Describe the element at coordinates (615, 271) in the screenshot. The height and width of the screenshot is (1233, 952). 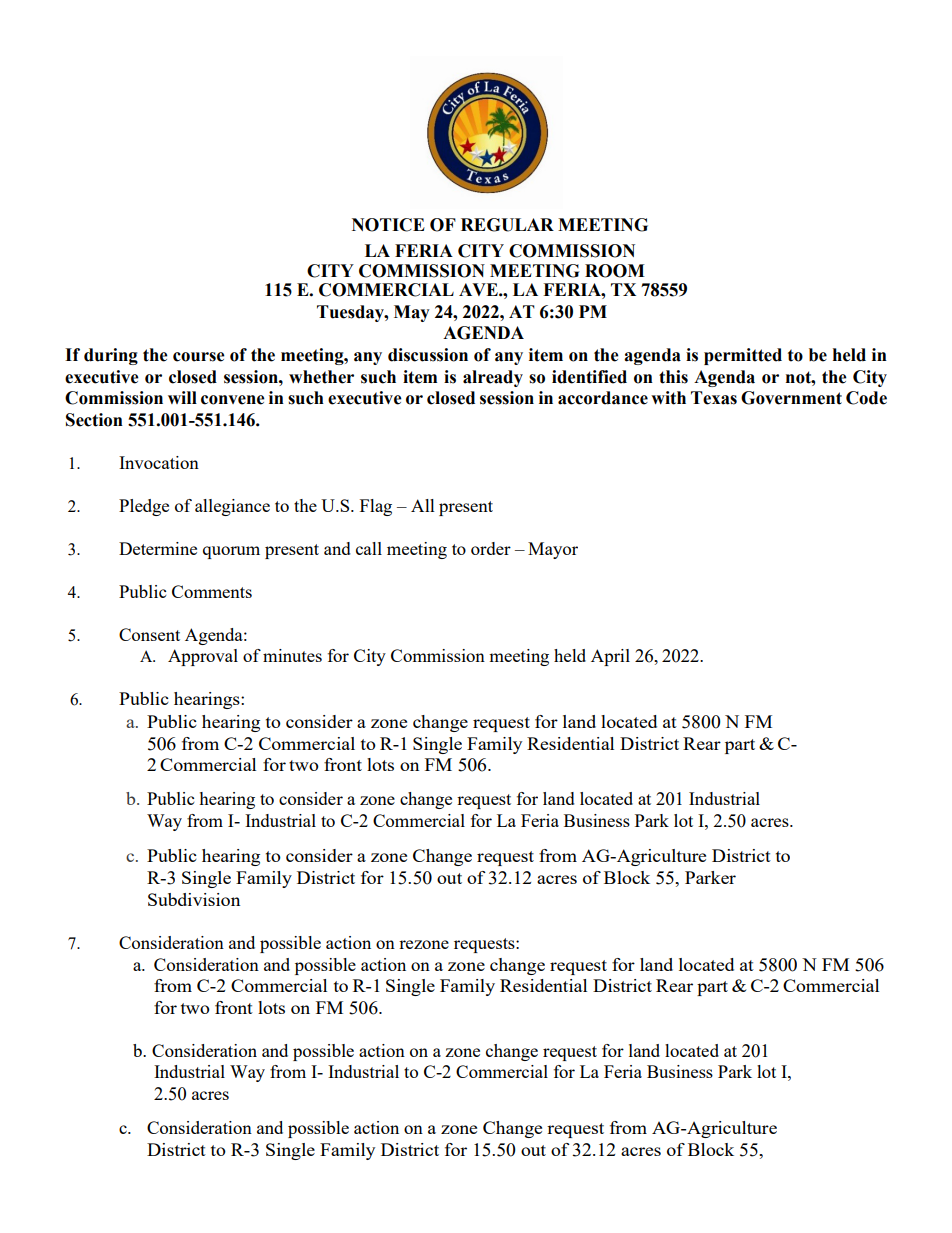
I see `ROOM` at that location.
